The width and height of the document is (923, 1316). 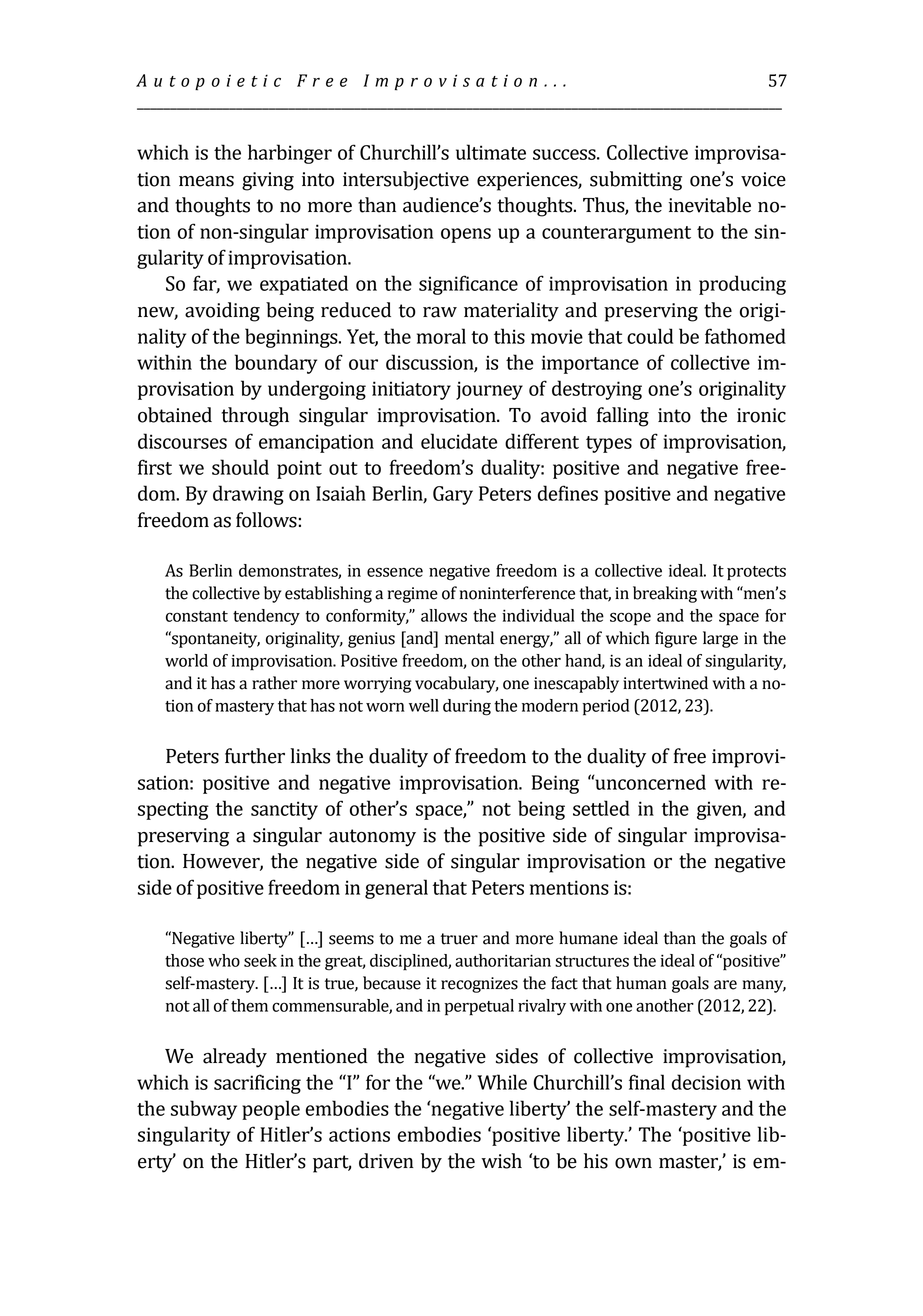 What do you see at coordinates (204, 1110) in the document?
I see `subway` at bounding box center [204, 1110].
